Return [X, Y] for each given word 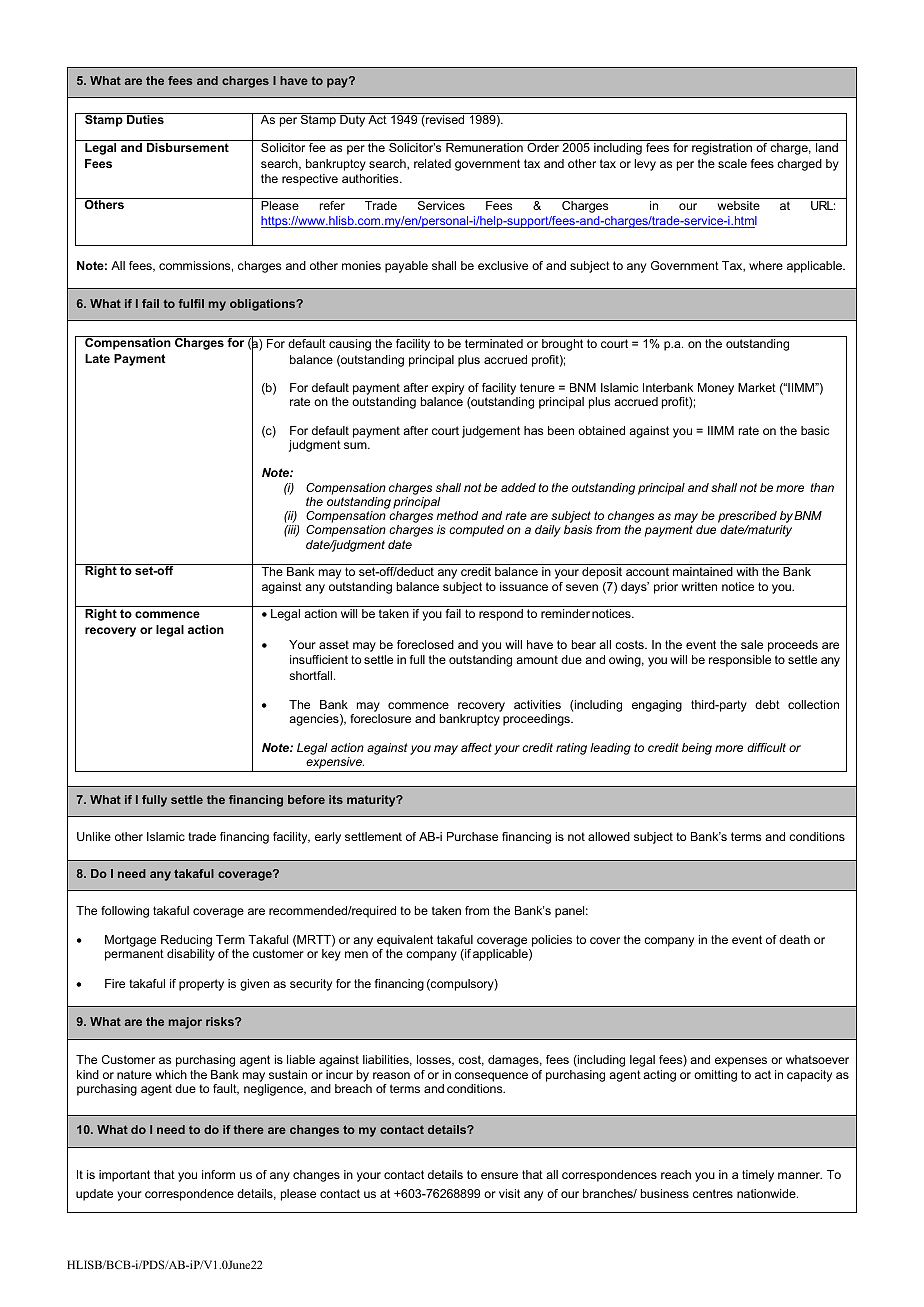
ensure [499, 1175]
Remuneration [484, 147]
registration [722, 149]
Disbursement [188, 147]
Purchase [472, 836]
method [457, 515]
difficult [766, 747]
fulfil [191, 303]
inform [218, 1174]
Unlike [94, 836]
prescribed [747, 517]
